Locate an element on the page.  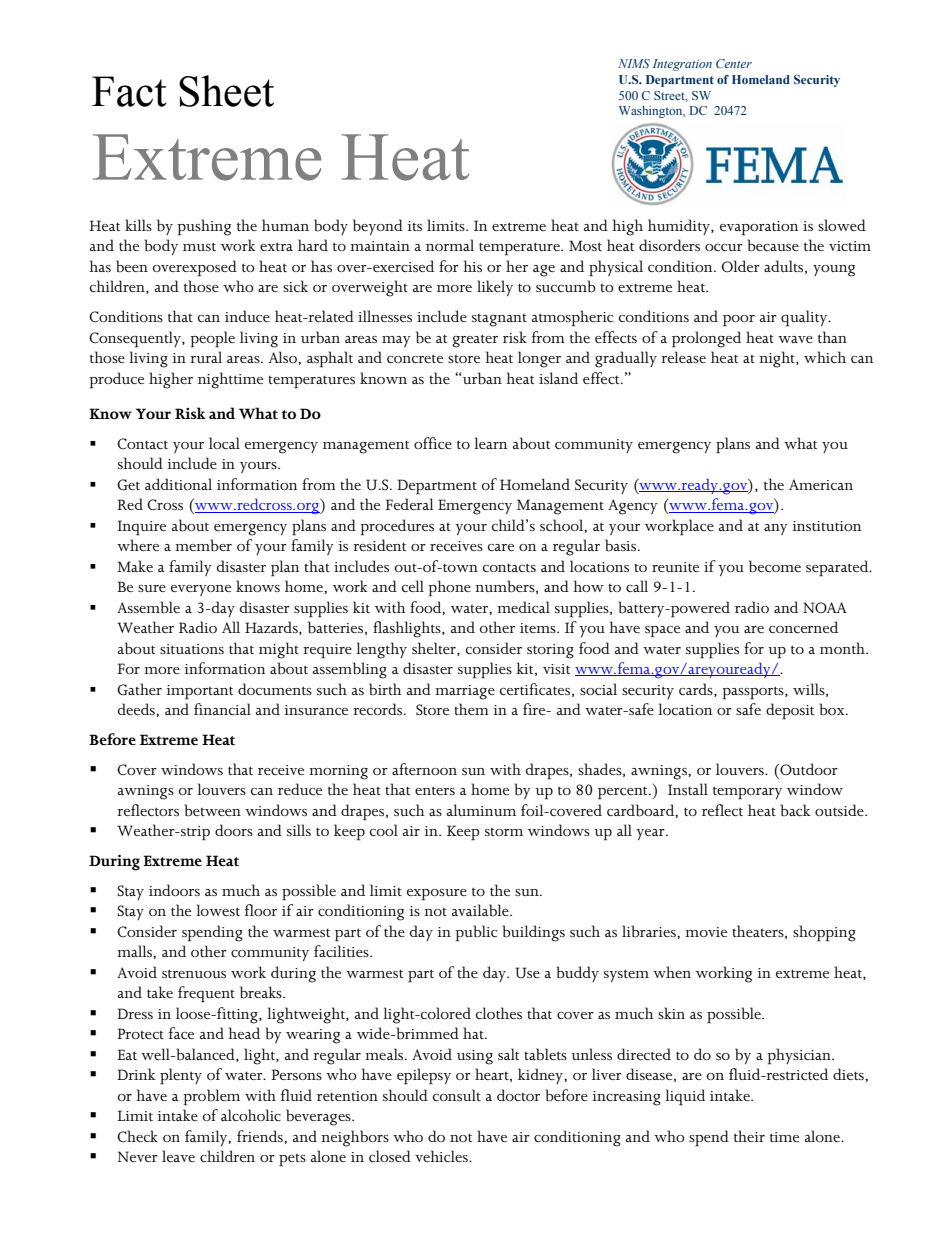
poor is located at coordinates (739, 321).
